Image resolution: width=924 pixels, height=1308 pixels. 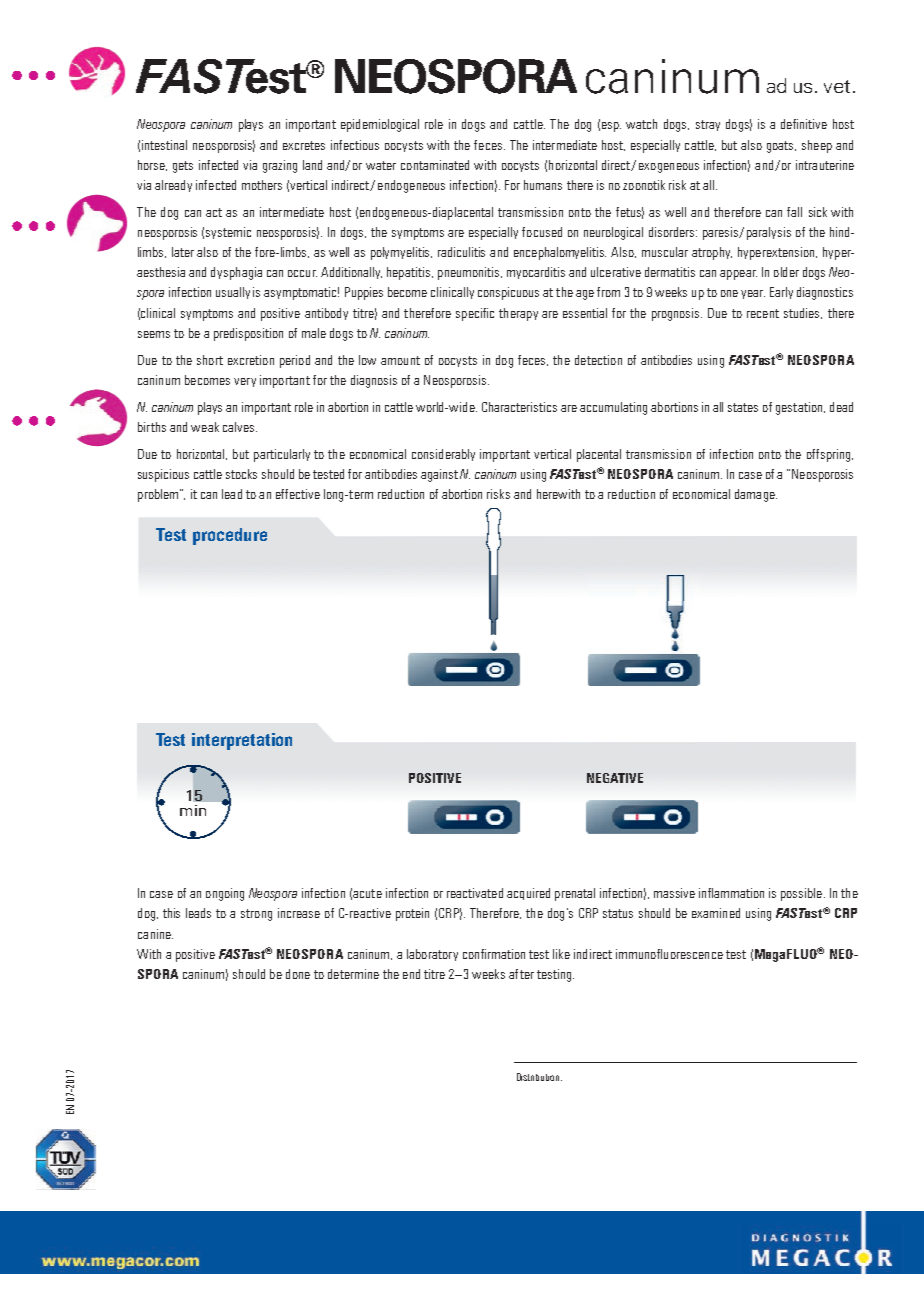 I want to click on Distribution, so click(x=539, y=1077).
